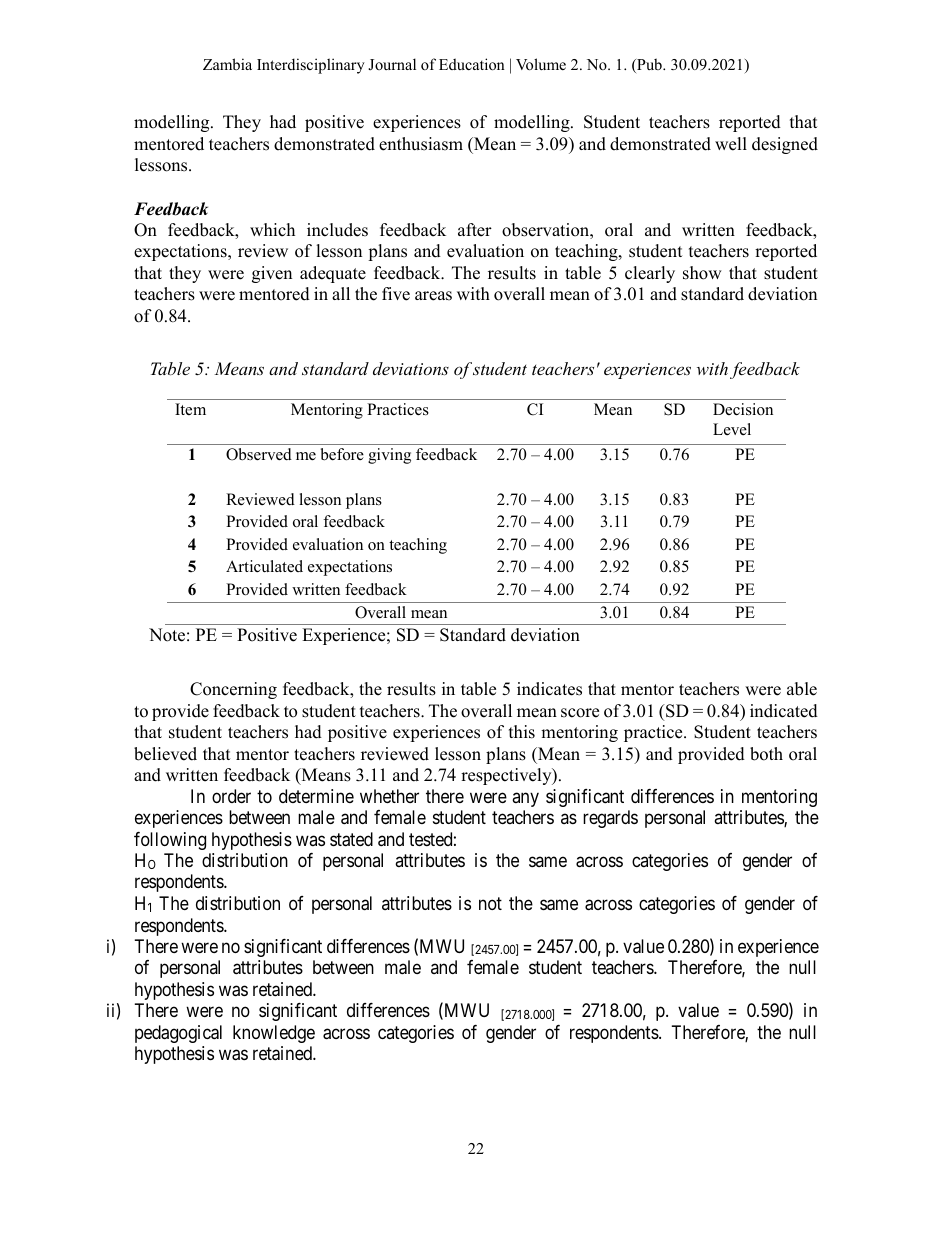  I want to click on stated, so click(351, 839).
